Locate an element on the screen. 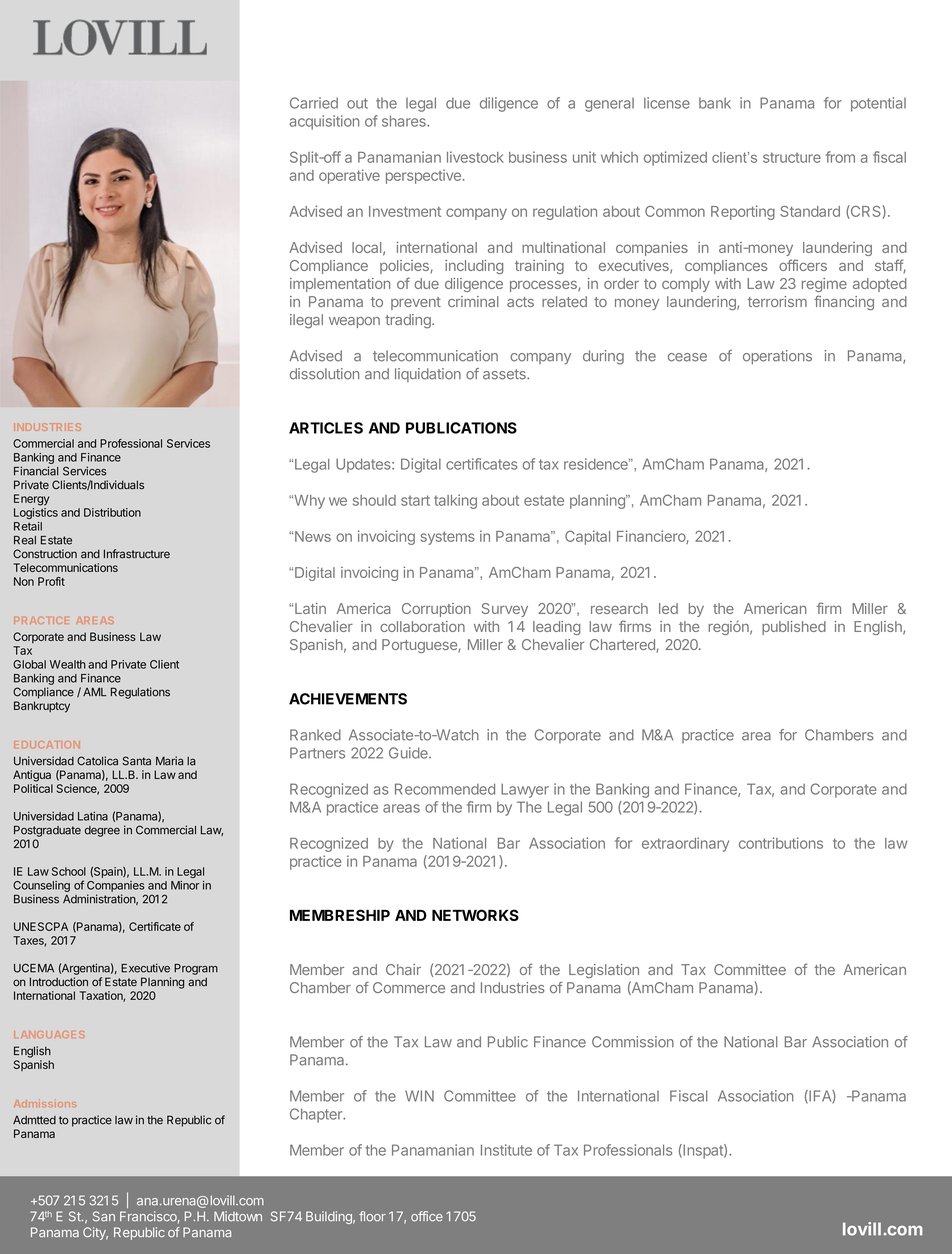  Midtown is located at coordinates (238, 1216).
